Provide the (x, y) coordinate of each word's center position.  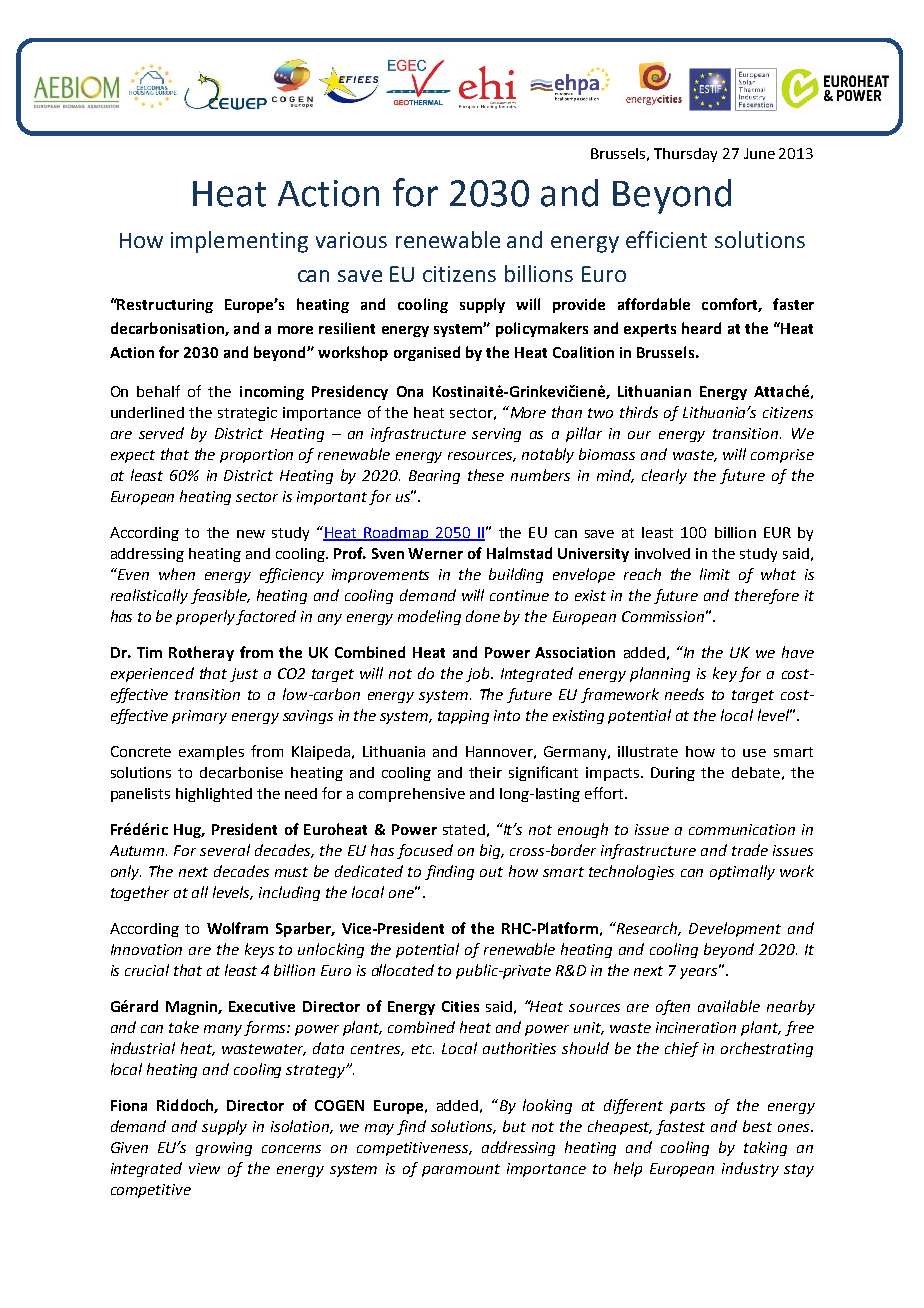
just (244, 675)
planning (660, 674)
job (479, 674)
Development (735, 929)
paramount (461, 1170)
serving (496, 435)
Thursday (685, 155)
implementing (239, 242)
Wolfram (237, 928)
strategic (247, 414)
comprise (782, 456)
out (491, 872)
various (351, 240)
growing (224, 1149)
